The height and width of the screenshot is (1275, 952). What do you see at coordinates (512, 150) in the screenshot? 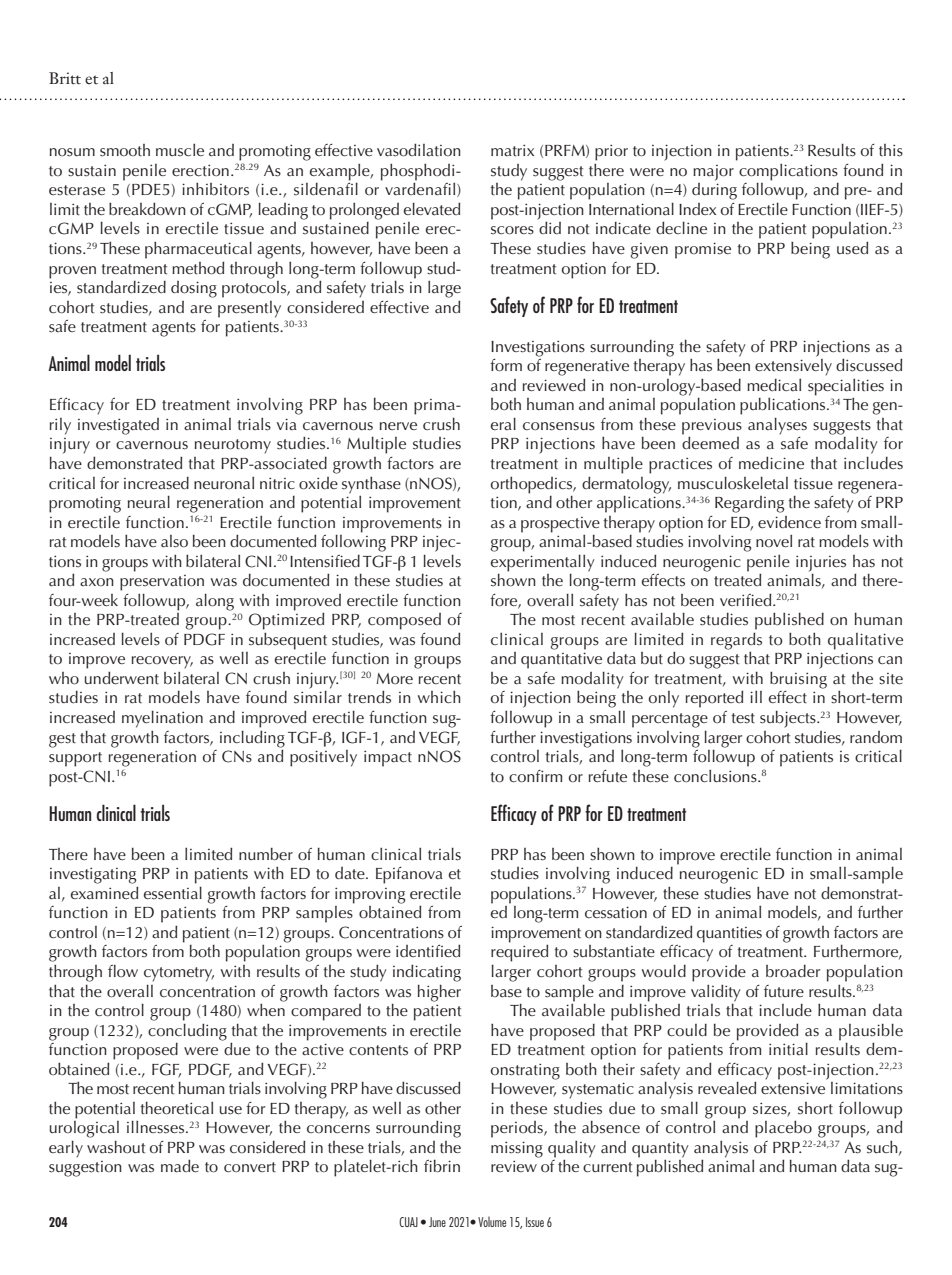
I see `matrix` at bounding box center [512, 150].
